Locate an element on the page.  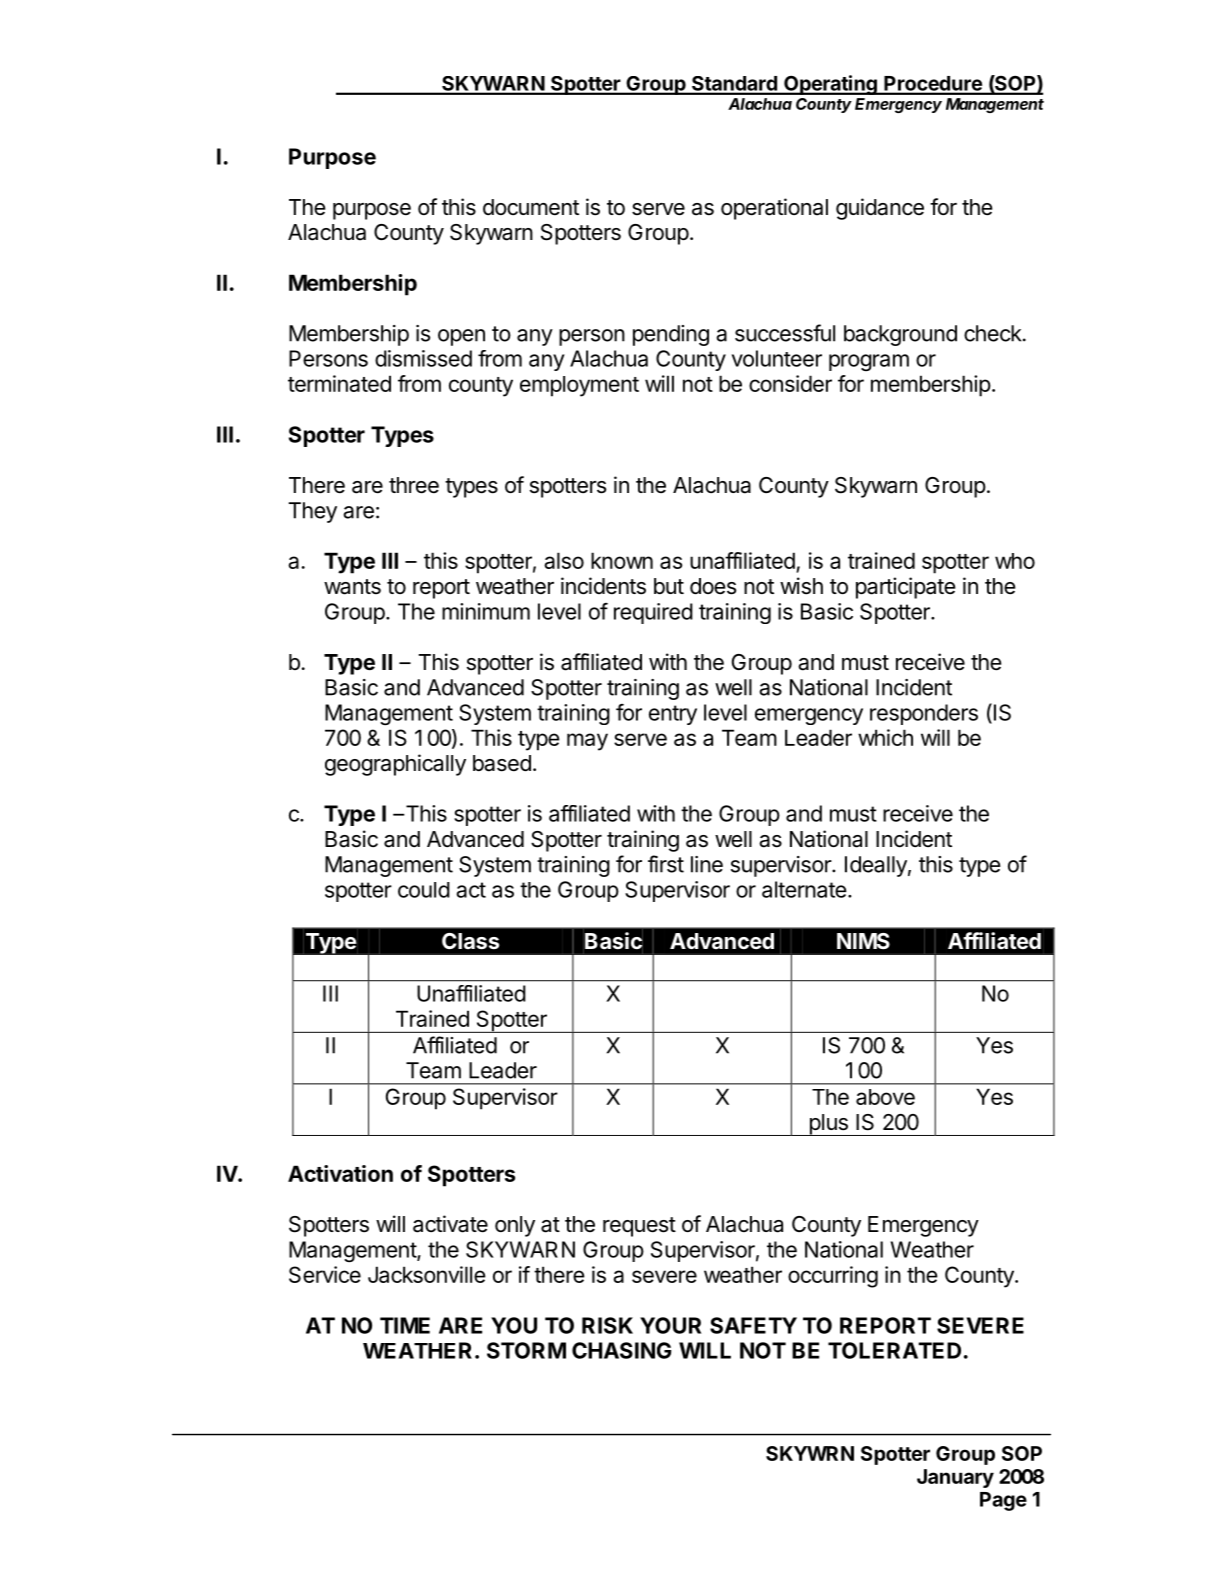
January is located at coordinates (955, 1478).
